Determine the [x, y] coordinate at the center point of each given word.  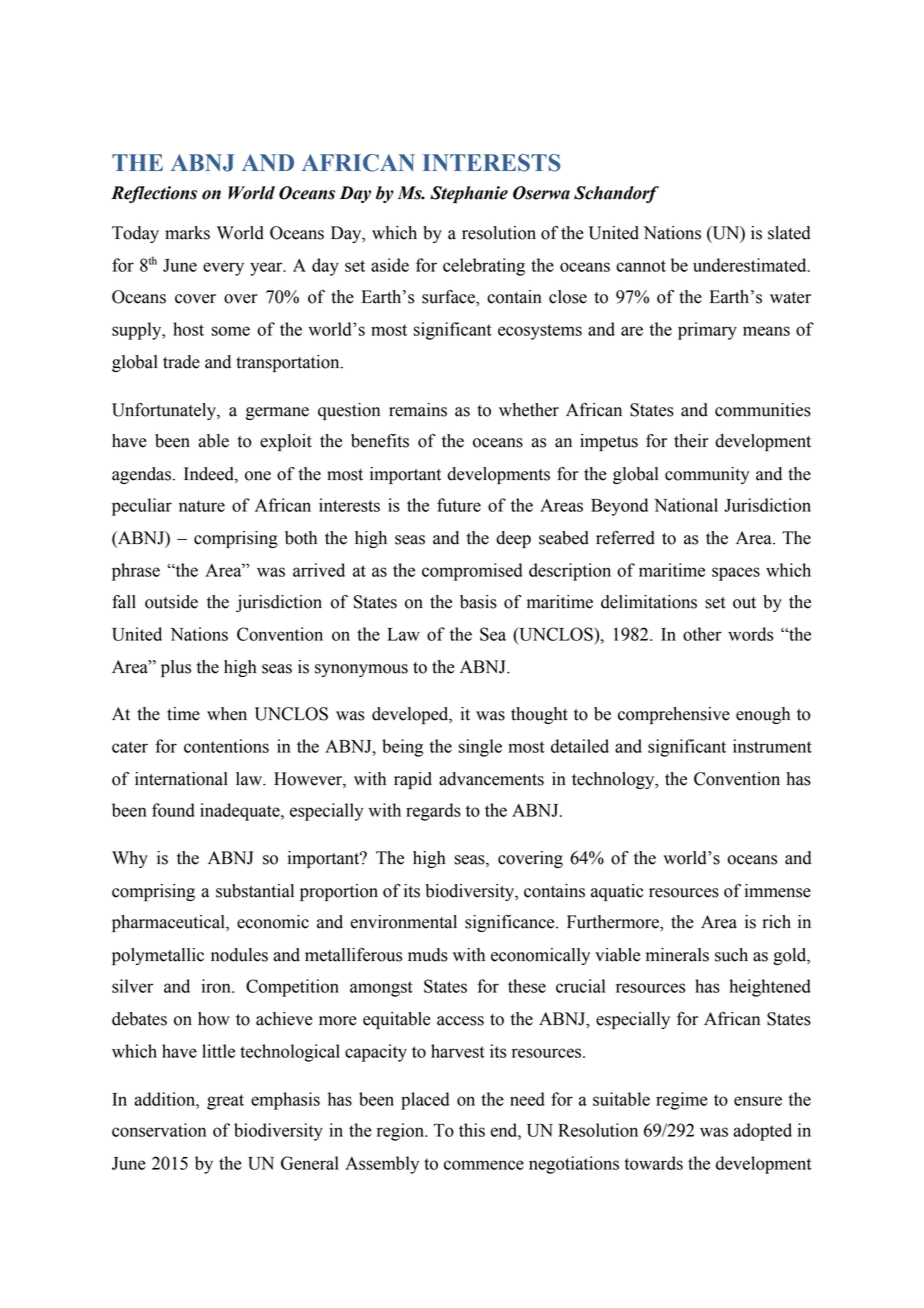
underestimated [751, 265]
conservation [159, 1130]
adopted [762, 1132]
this [472, 1130]
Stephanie [469, 194]
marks [187, 233]
